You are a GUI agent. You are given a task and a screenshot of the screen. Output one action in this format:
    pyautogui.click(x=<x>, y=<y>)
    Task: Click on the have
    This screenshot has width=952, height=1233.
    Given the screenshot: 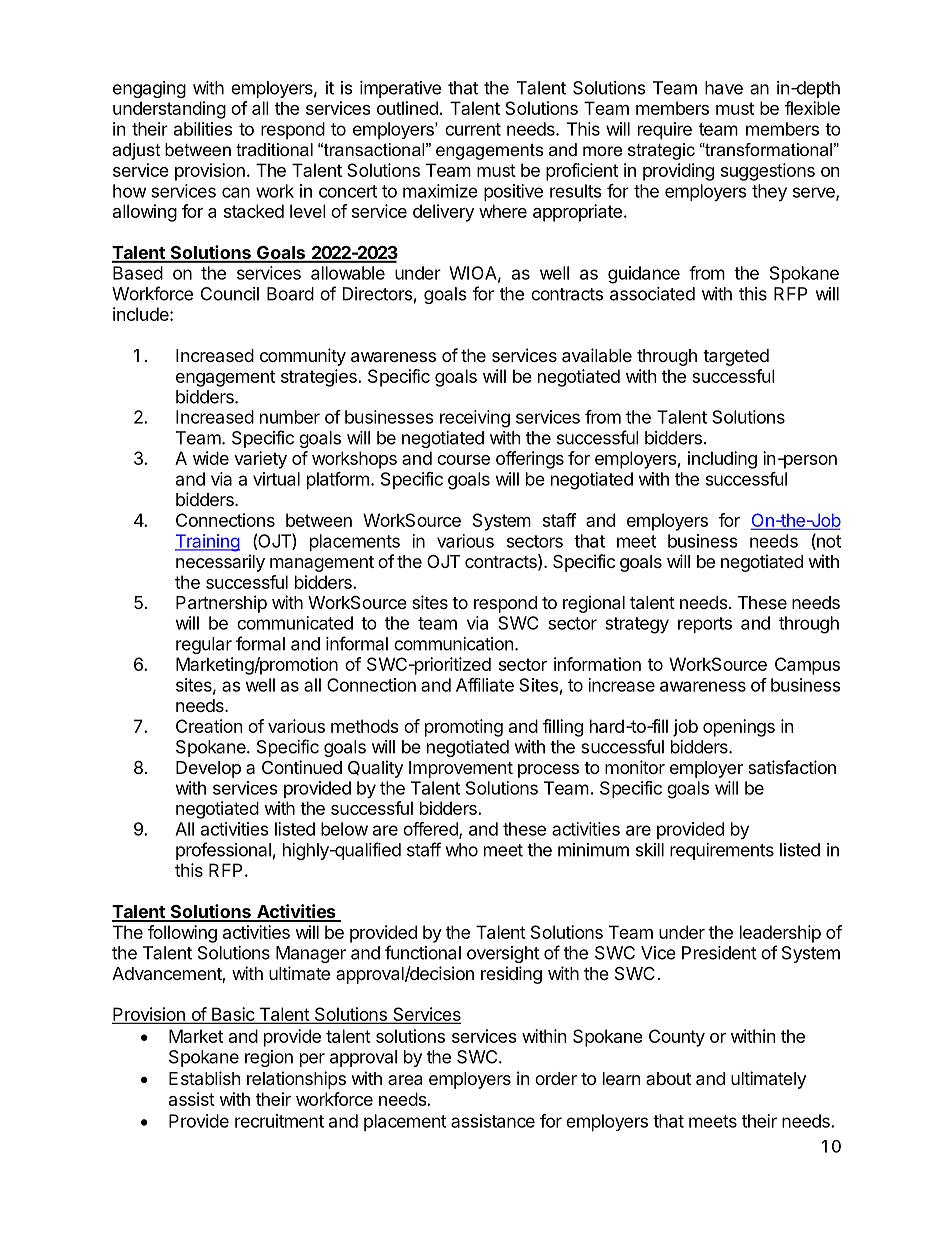 What is the action you would take?
    pyautogui.click(x=724, y=88)
